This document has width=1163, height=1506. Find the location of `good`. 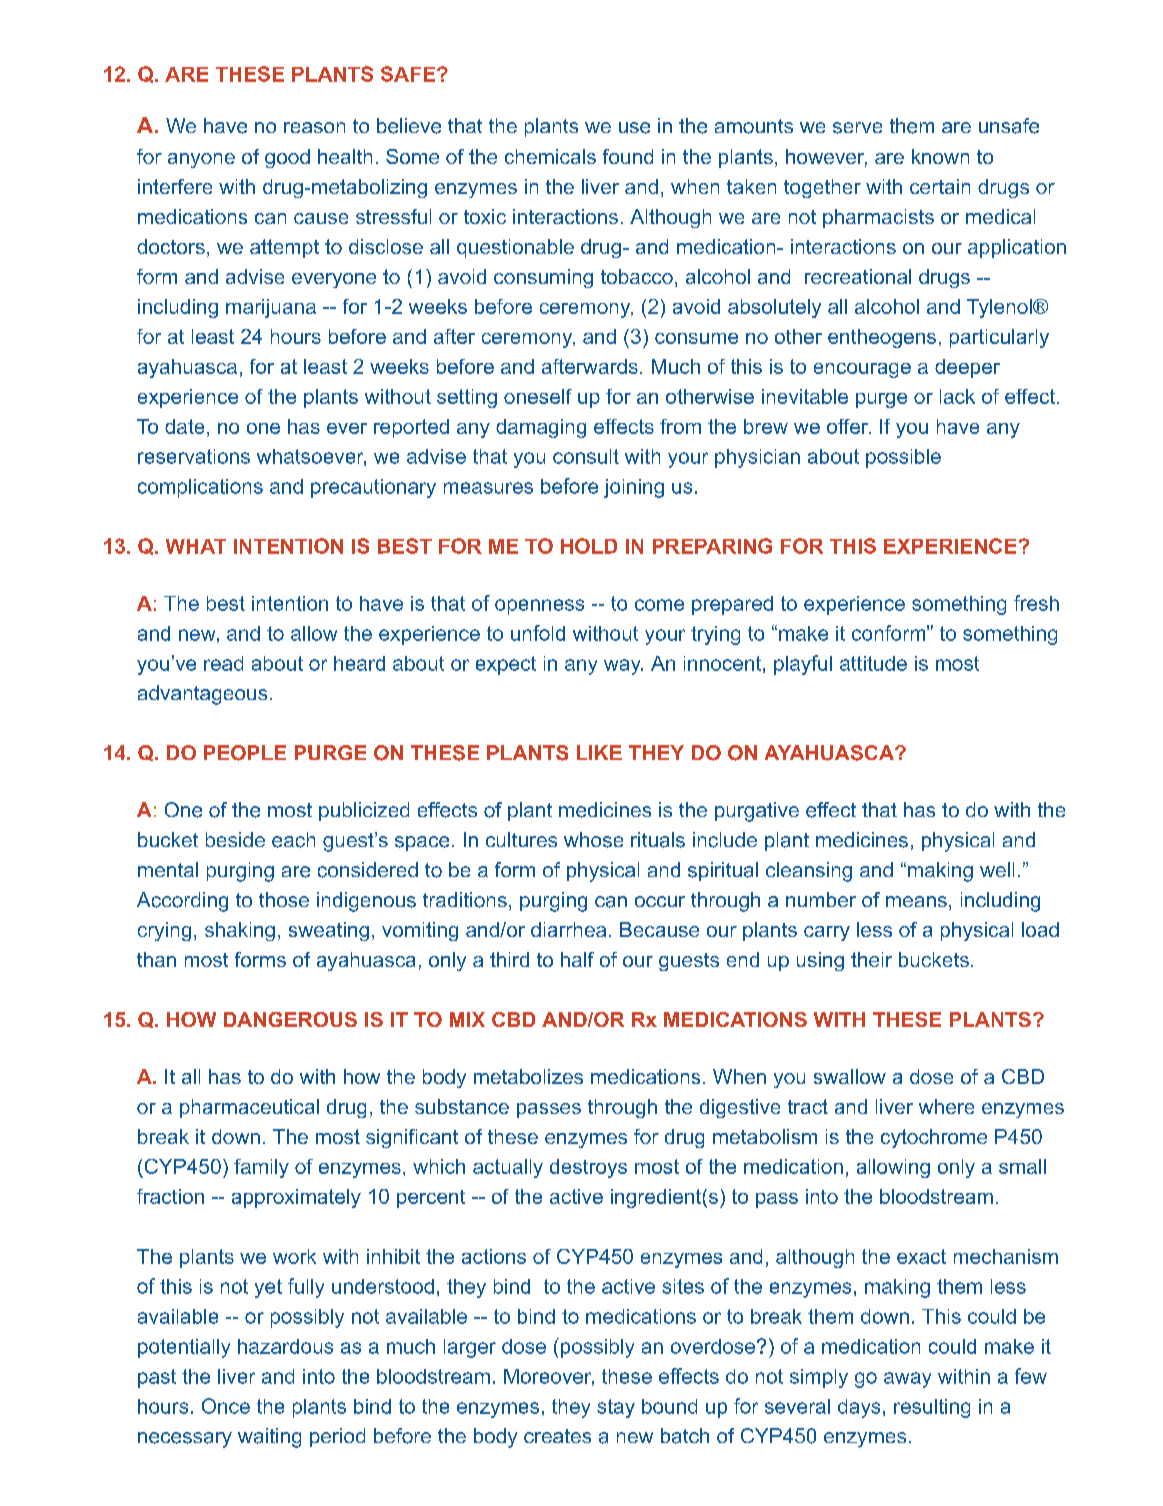

good is located at coordinates (287, 158).
